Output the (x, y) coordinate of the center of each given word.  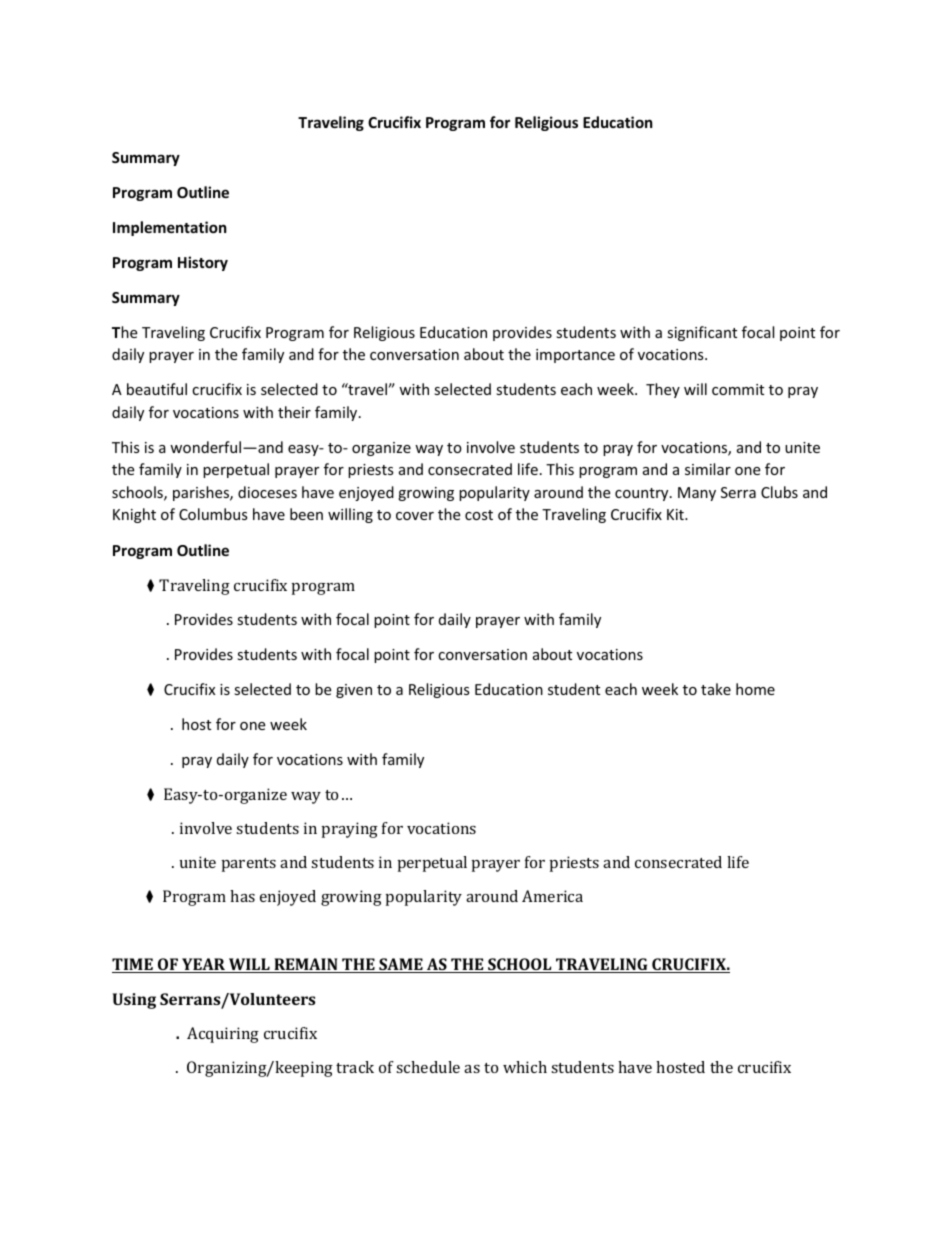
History (203, 263)
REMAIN (306, 965)
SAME (401, 965)
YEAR (204, 965)
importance (575, 356)
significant (702, 333)
